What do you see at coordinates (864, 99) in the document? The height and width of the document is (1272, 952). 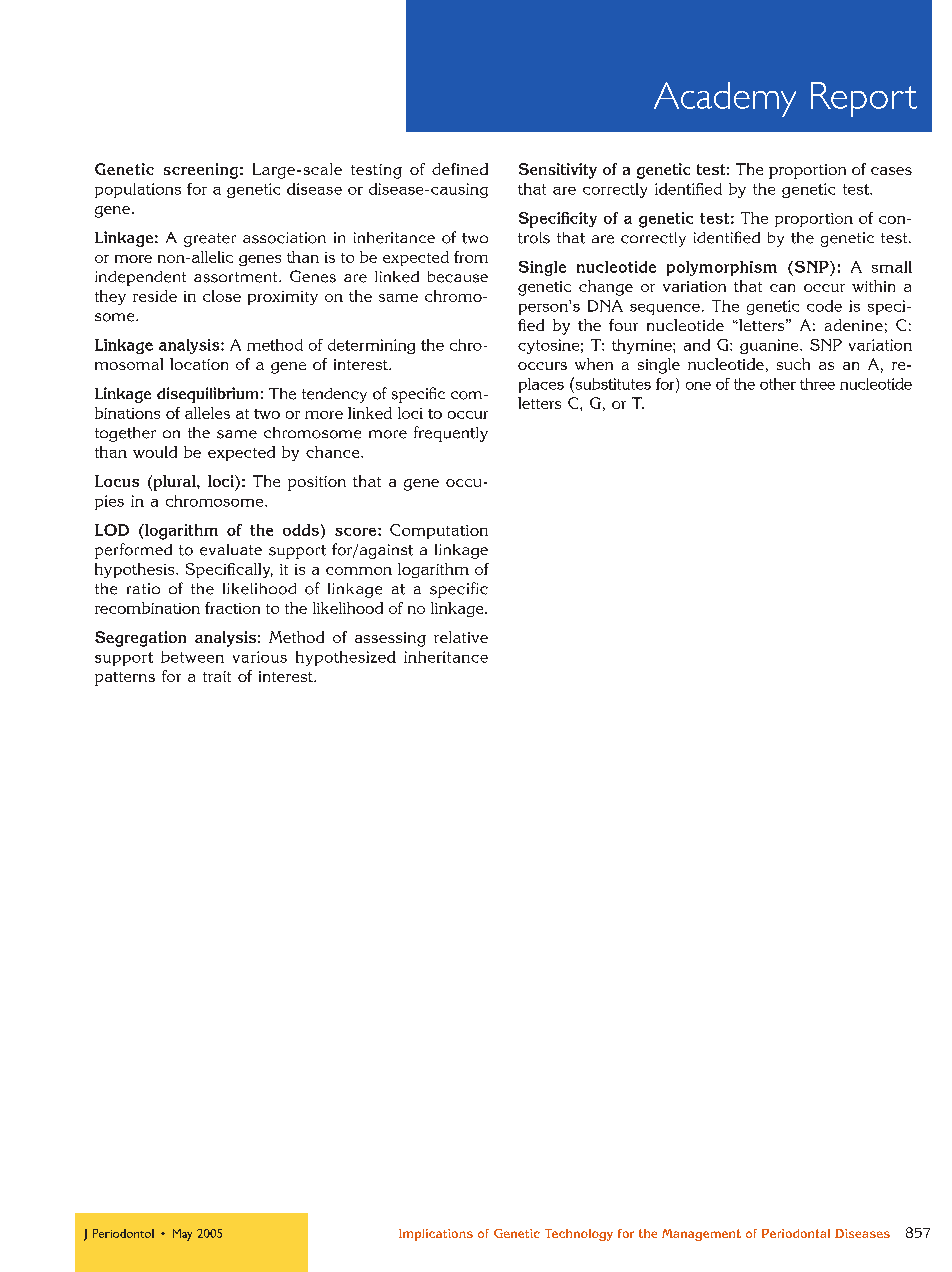 I see `Report` at bounding box center [864, 99].
